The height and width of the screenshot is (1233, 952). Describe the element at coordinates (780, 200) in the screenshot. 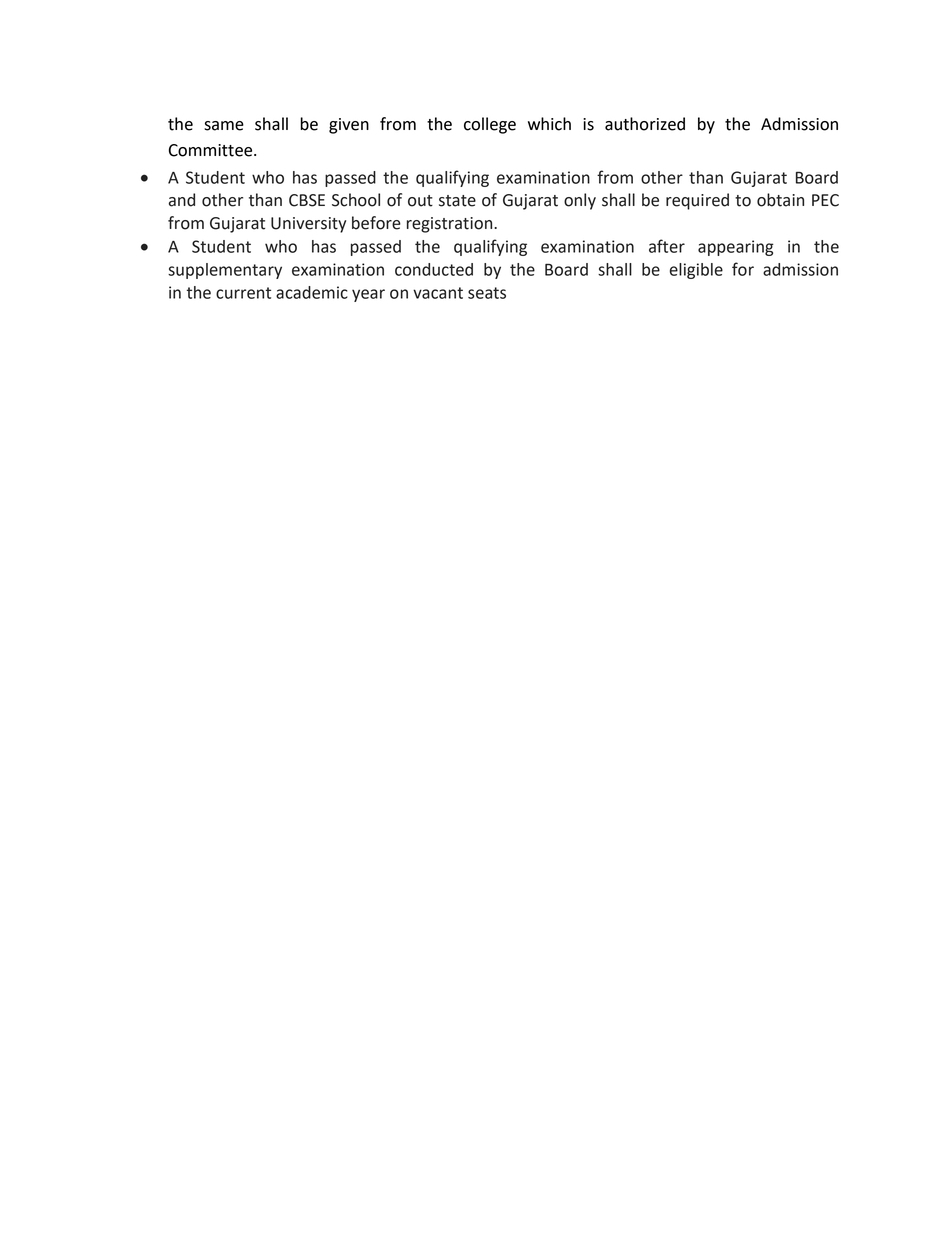

I see `obtain` at that location.
